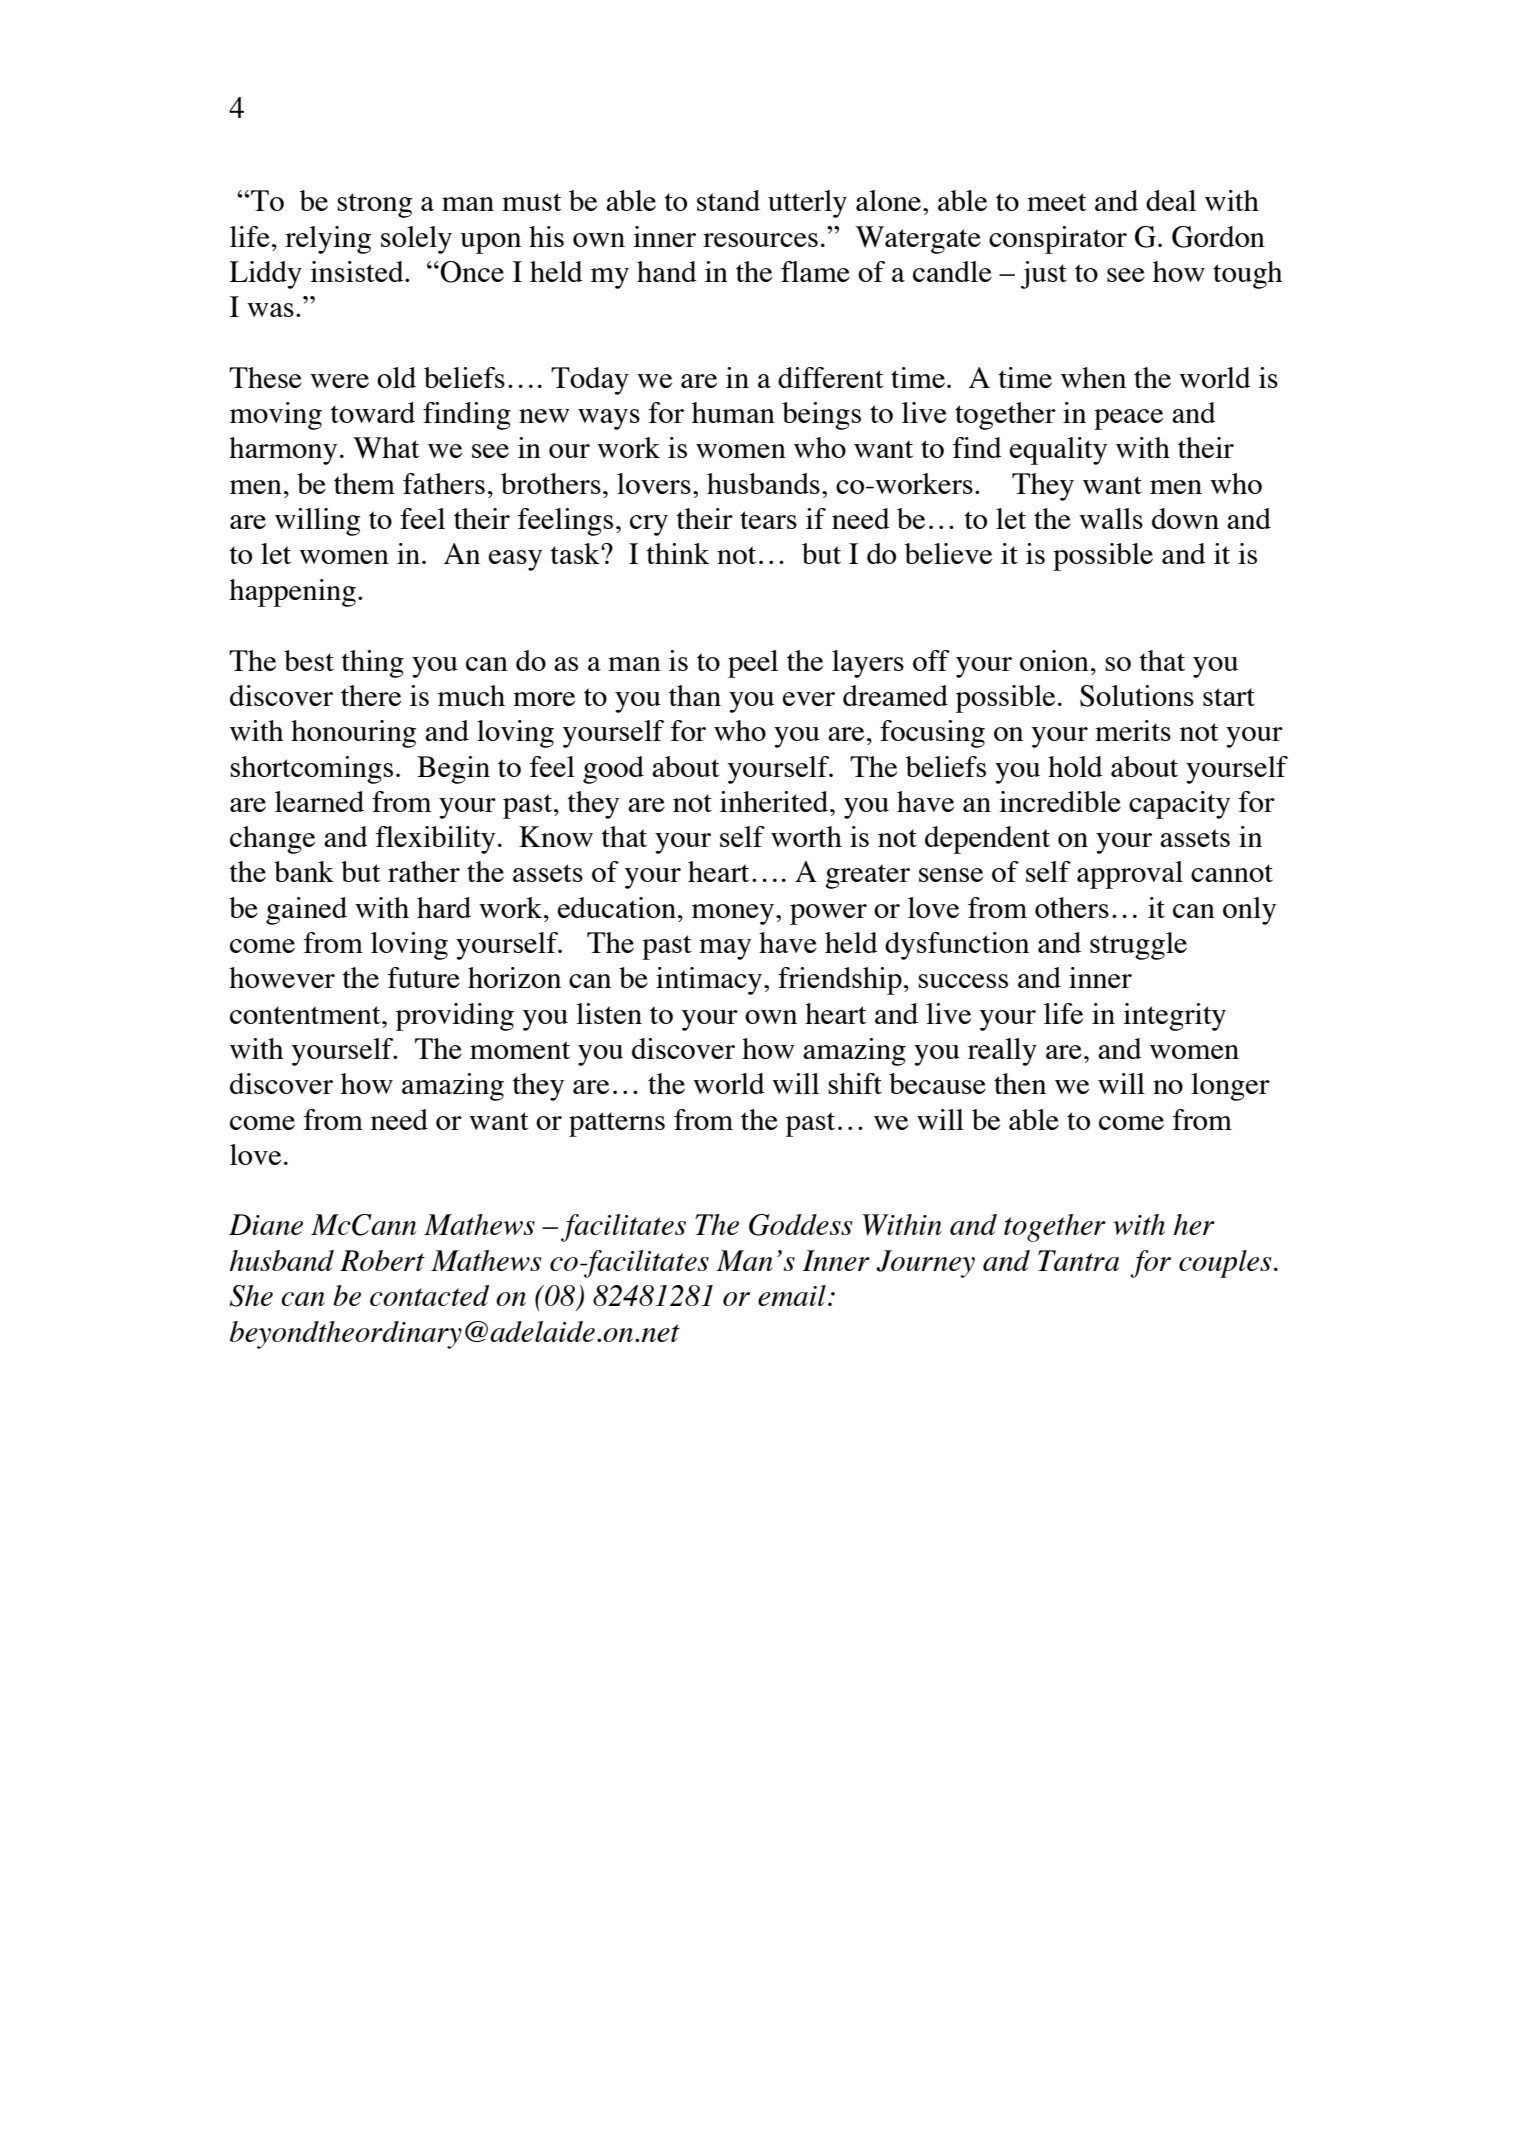  What do you see at coordinates (1171, 200) in the screenshot?
I see `deal` at bounding box center [1171, 200].
